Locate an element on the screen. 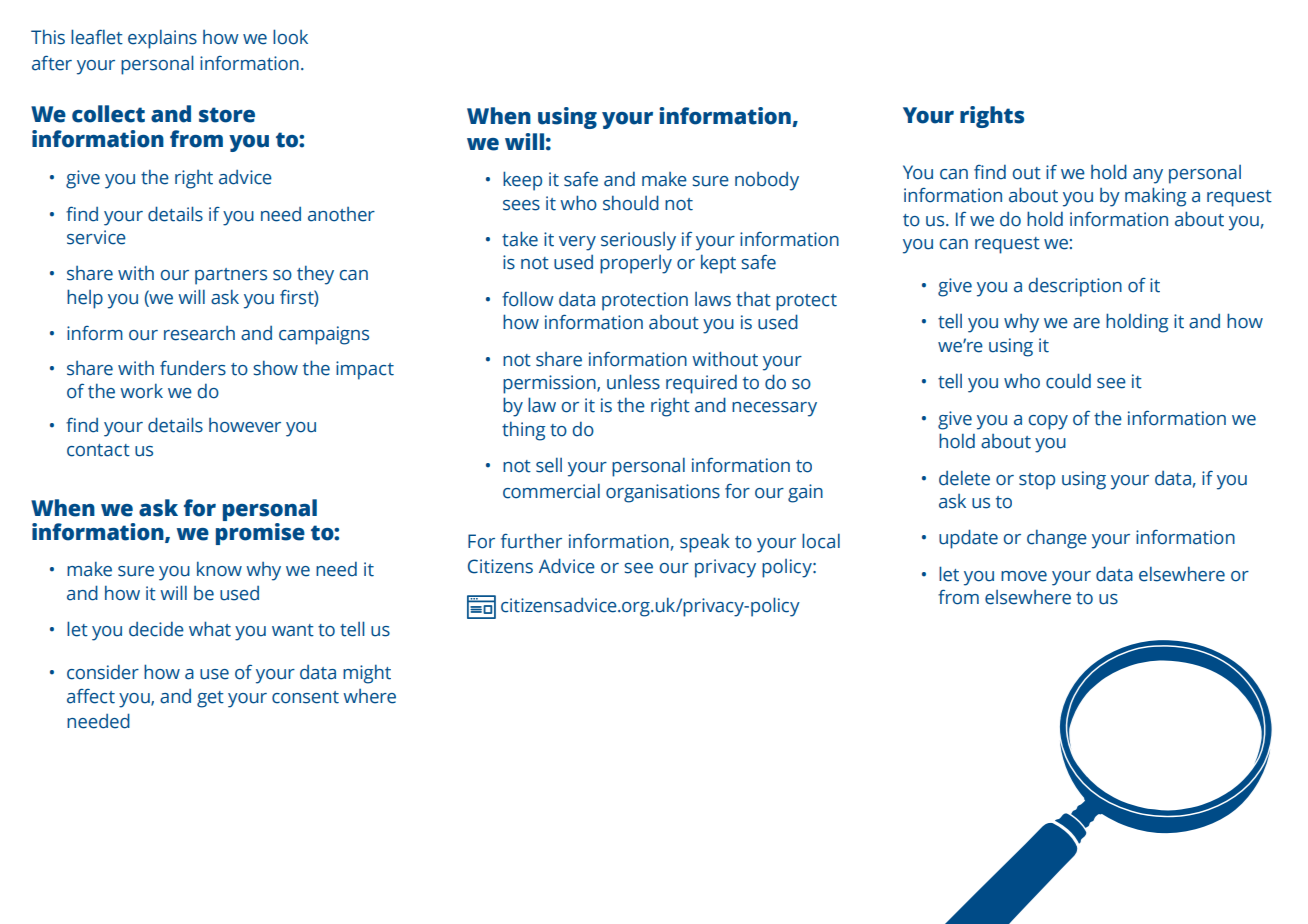 Image resolution: width=1308 pixels, height=924 pixels. properly is located at coordinates (636, 264).
